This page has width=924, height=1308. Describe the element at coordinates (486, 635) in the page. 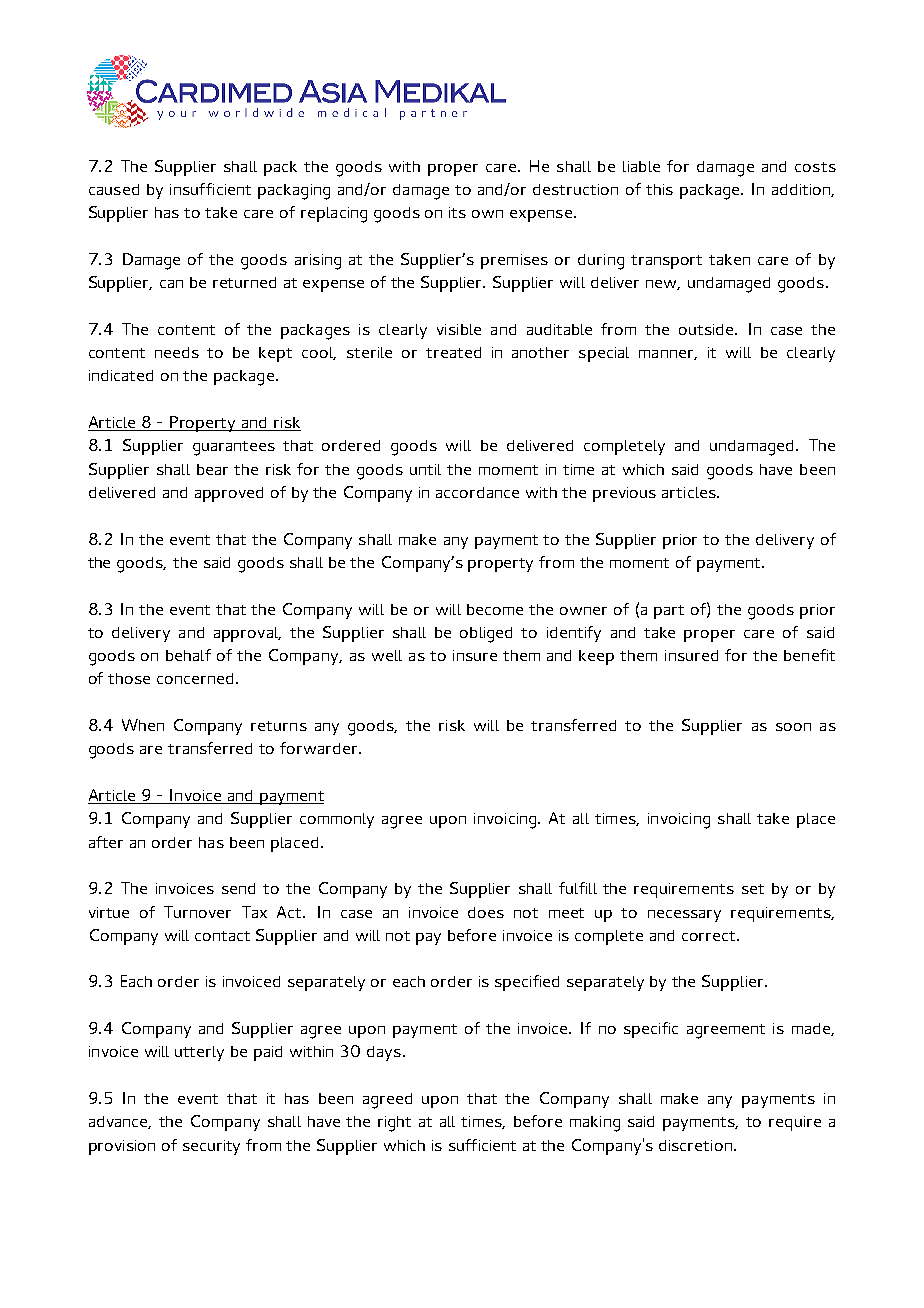

I see `obliged` at that location.
